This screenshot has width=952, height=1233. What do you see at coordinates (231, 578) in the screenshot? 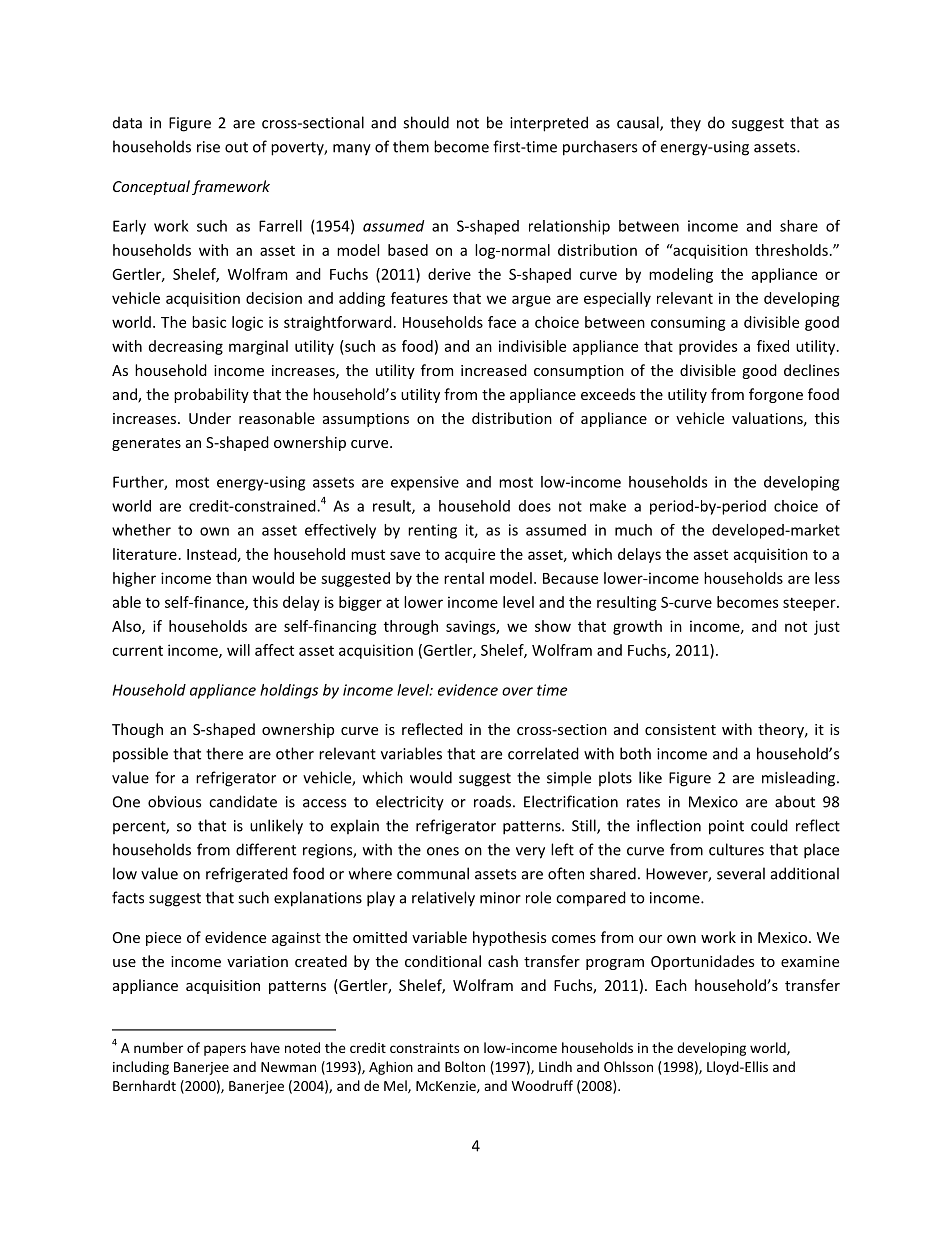
I see `than` at bounding box center [231, 578].
